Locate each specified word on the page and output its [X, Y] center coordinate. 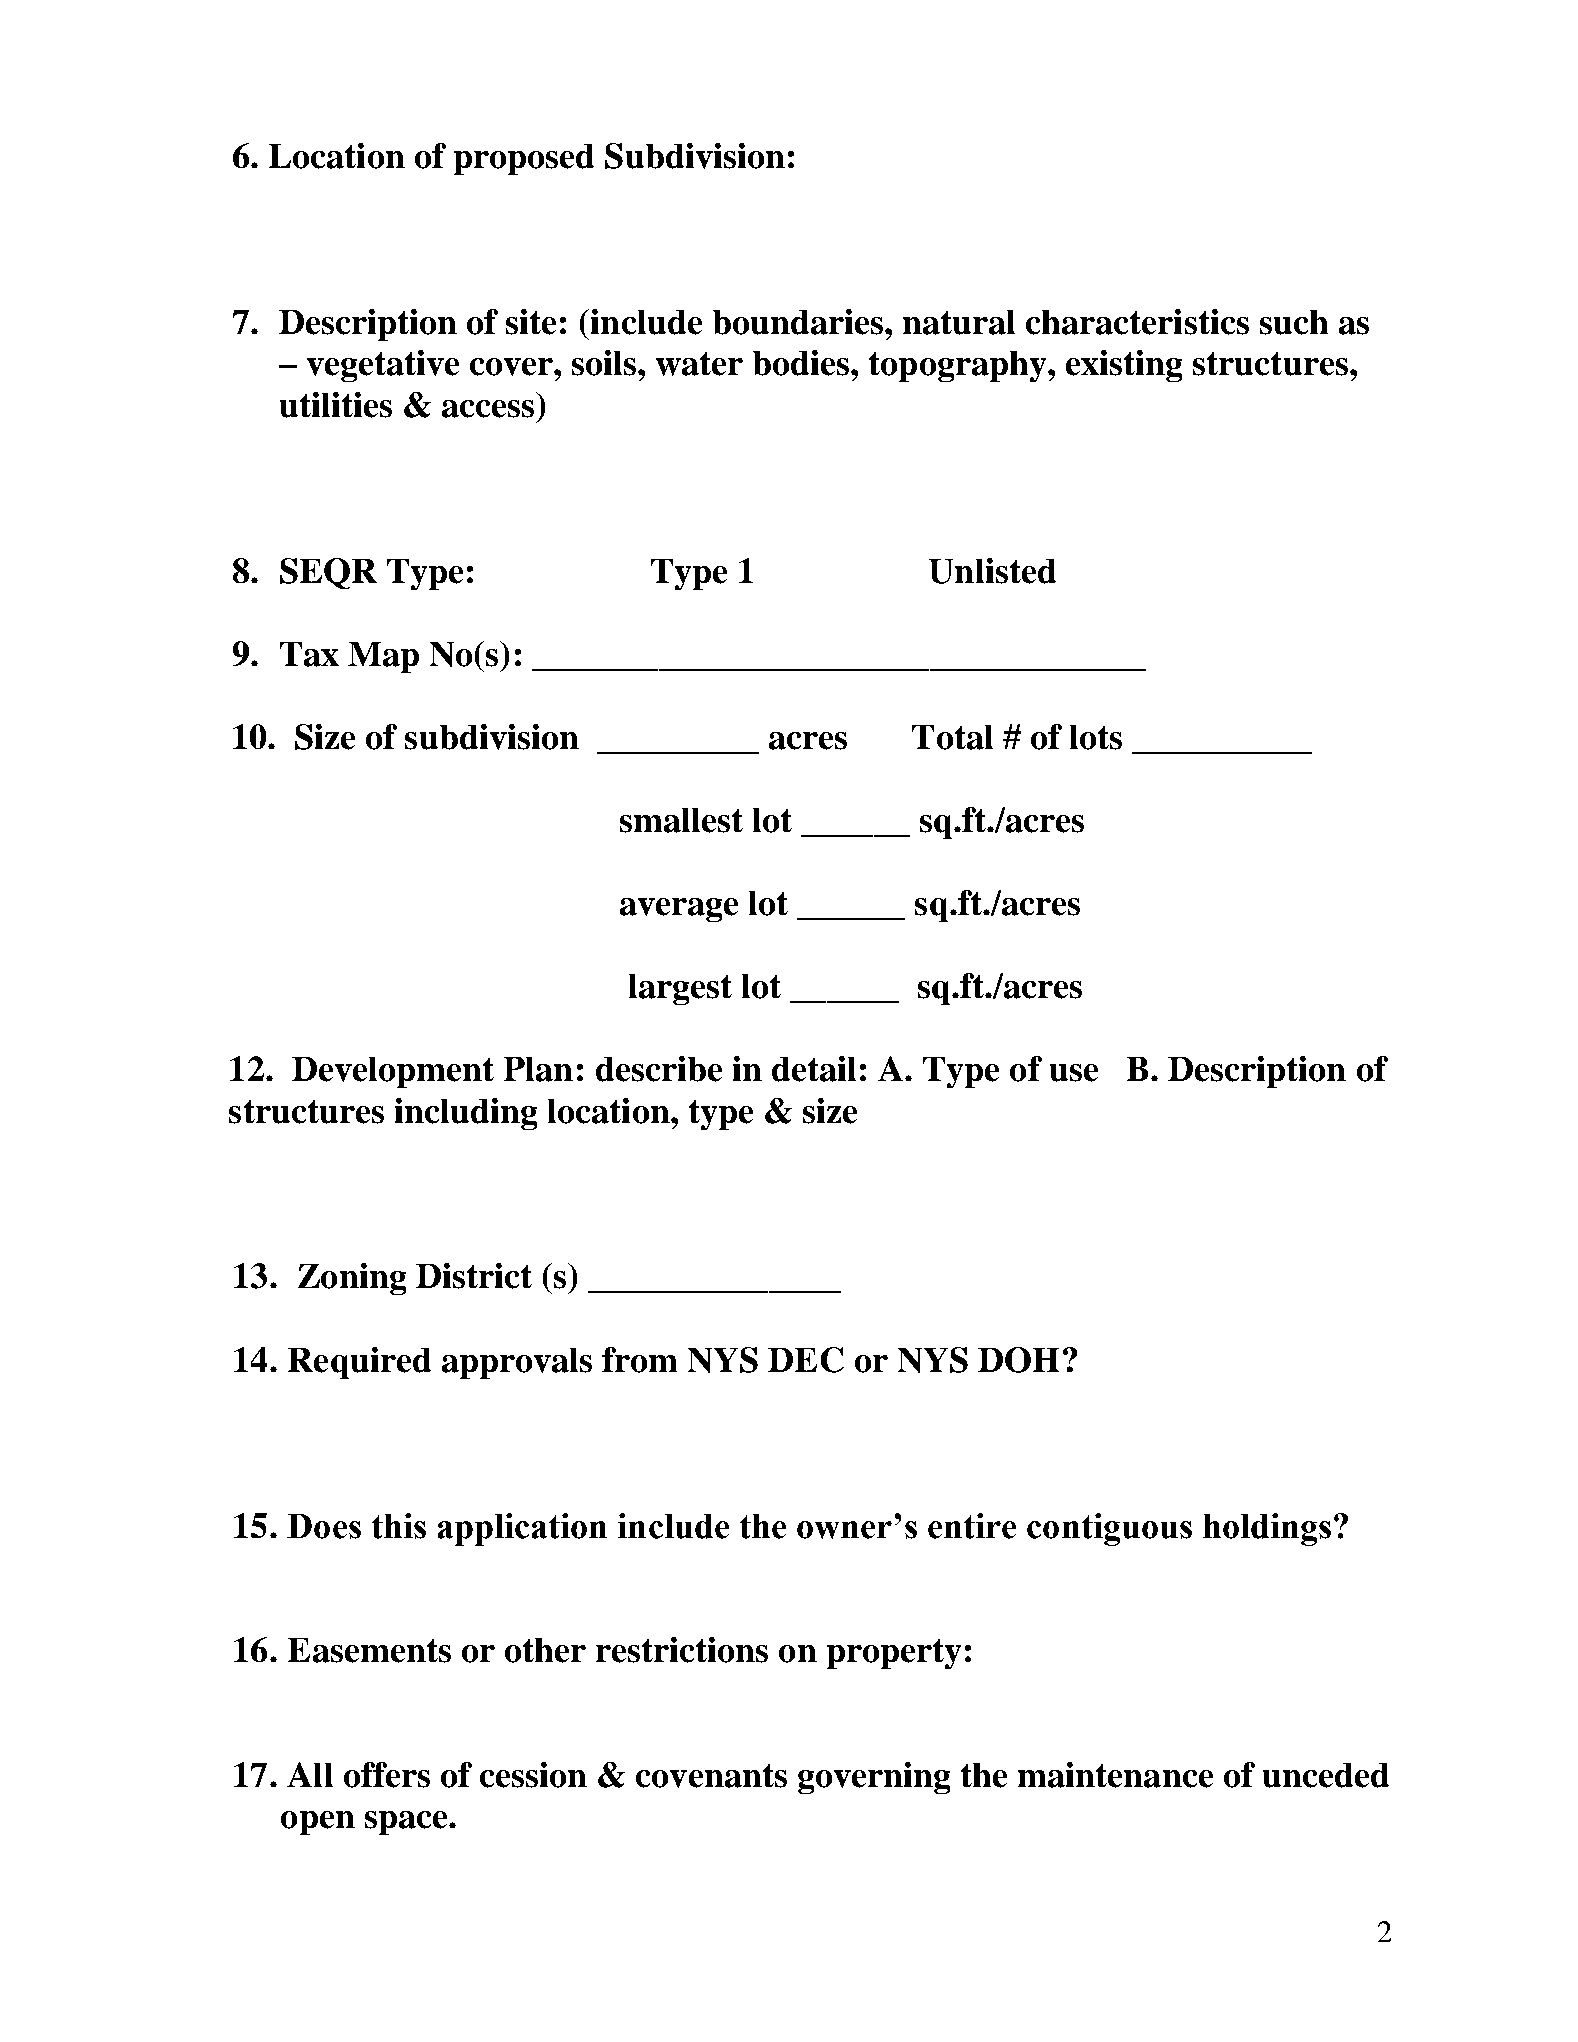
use [1074, 1073]
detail [814, 1069]
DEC [806, 1360]
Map [383, 657]
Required [359, 1363]
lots [1096, 737]
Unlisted [992, 571]
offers [387, 1775]
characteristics [1137, 322]
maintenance [1115, 1775]
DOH [1018, 1360]
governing [874, 1778]
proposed [524, 159]
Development [393, 1072]
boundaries [799, 322]
